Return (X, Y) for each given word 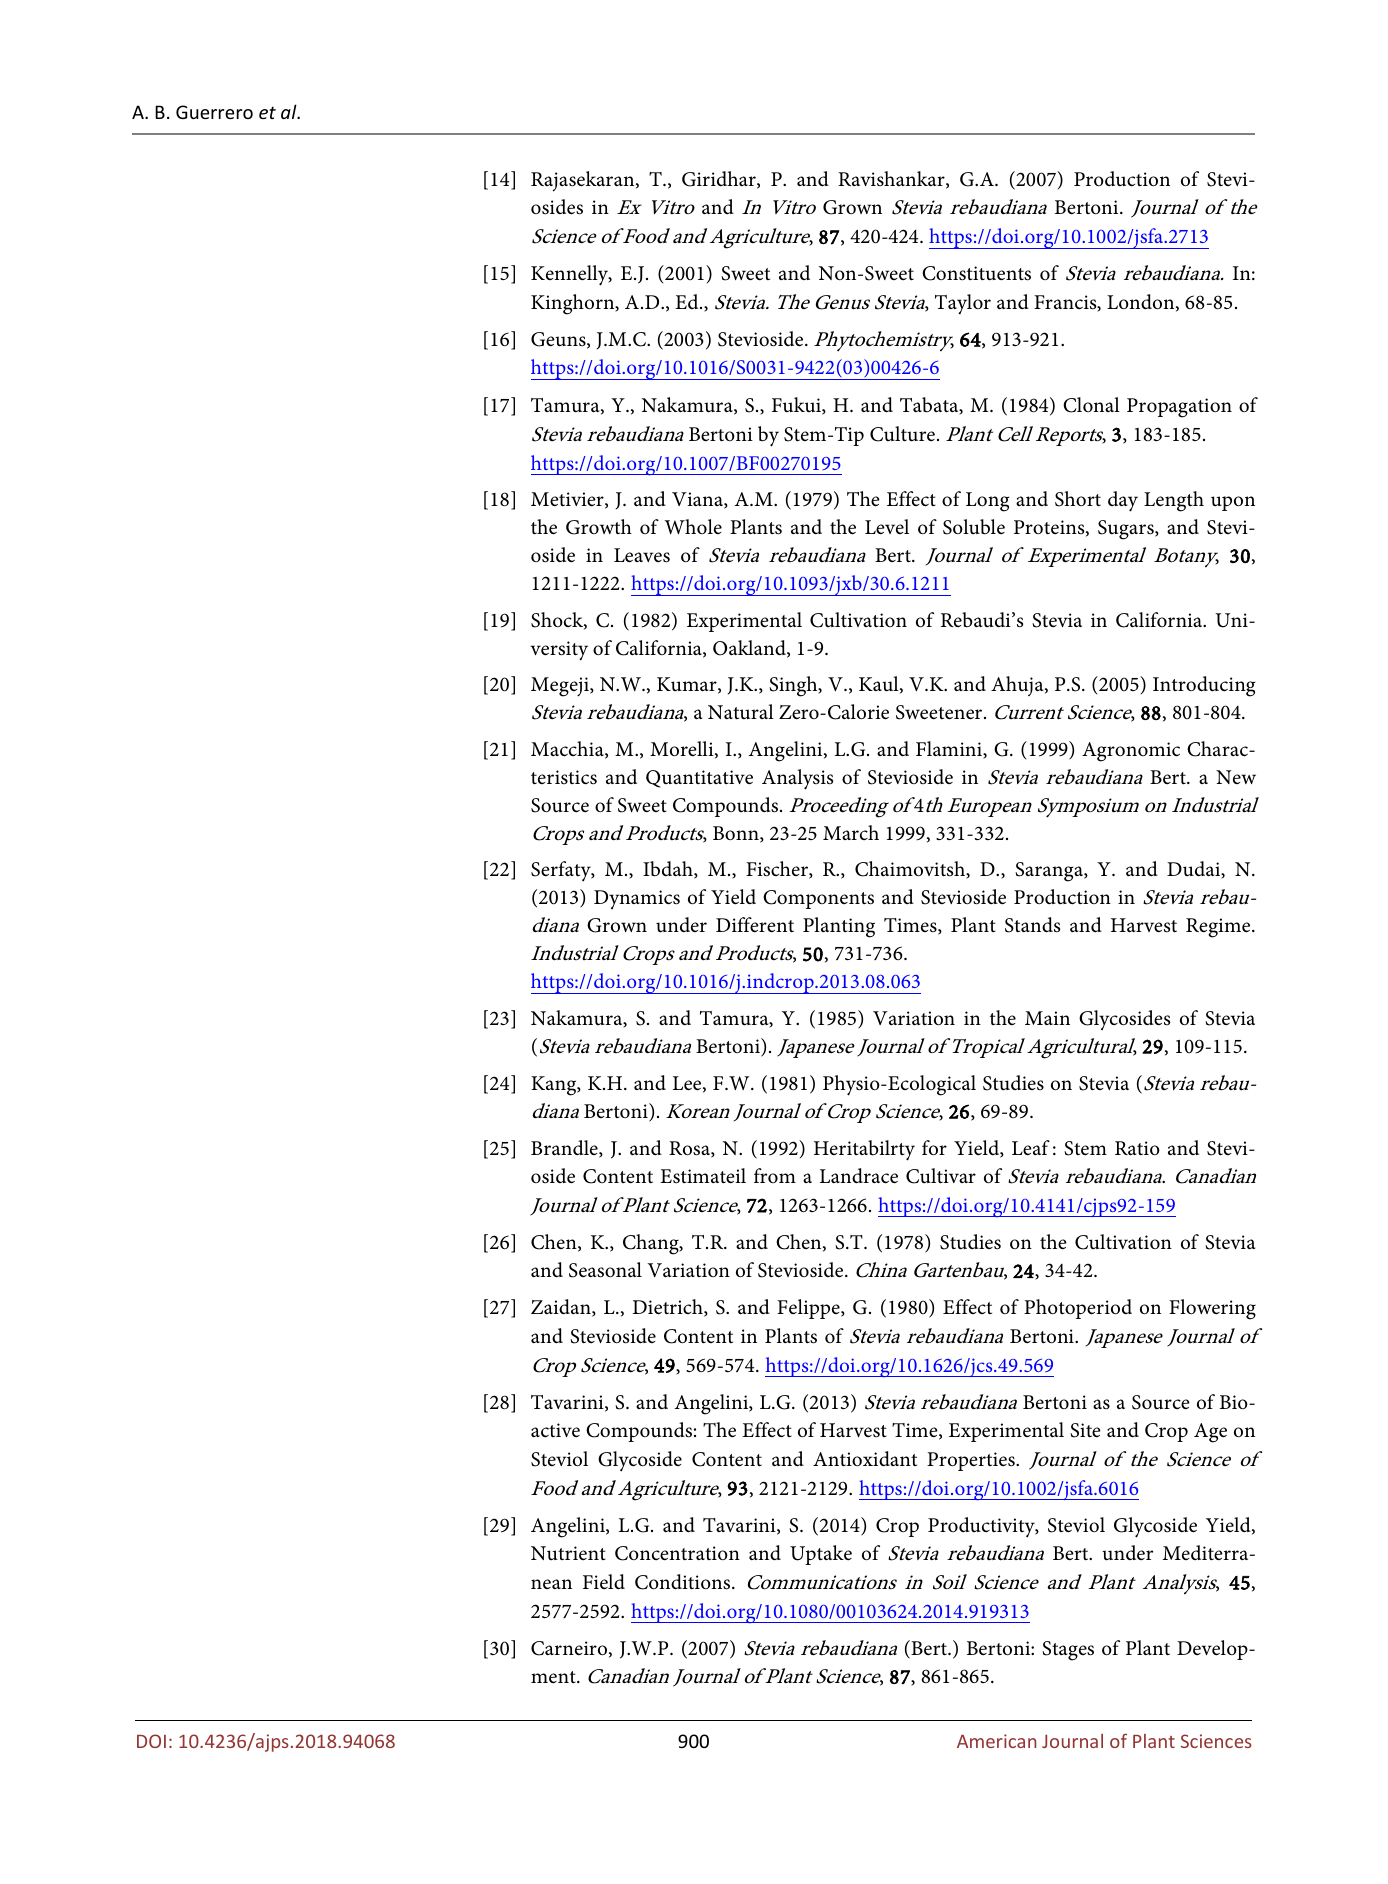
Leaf (1031, 1148)
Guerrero (214, 112)
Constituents (976, 273)
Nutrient (568, 1553)
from (775, 1175)
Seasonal (605, 1270)
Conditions (684, 1582)
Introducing (1204, 686)
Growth (599, 527)
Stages (1068, 1651)
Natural (741, 711)
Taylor (963, 304)
